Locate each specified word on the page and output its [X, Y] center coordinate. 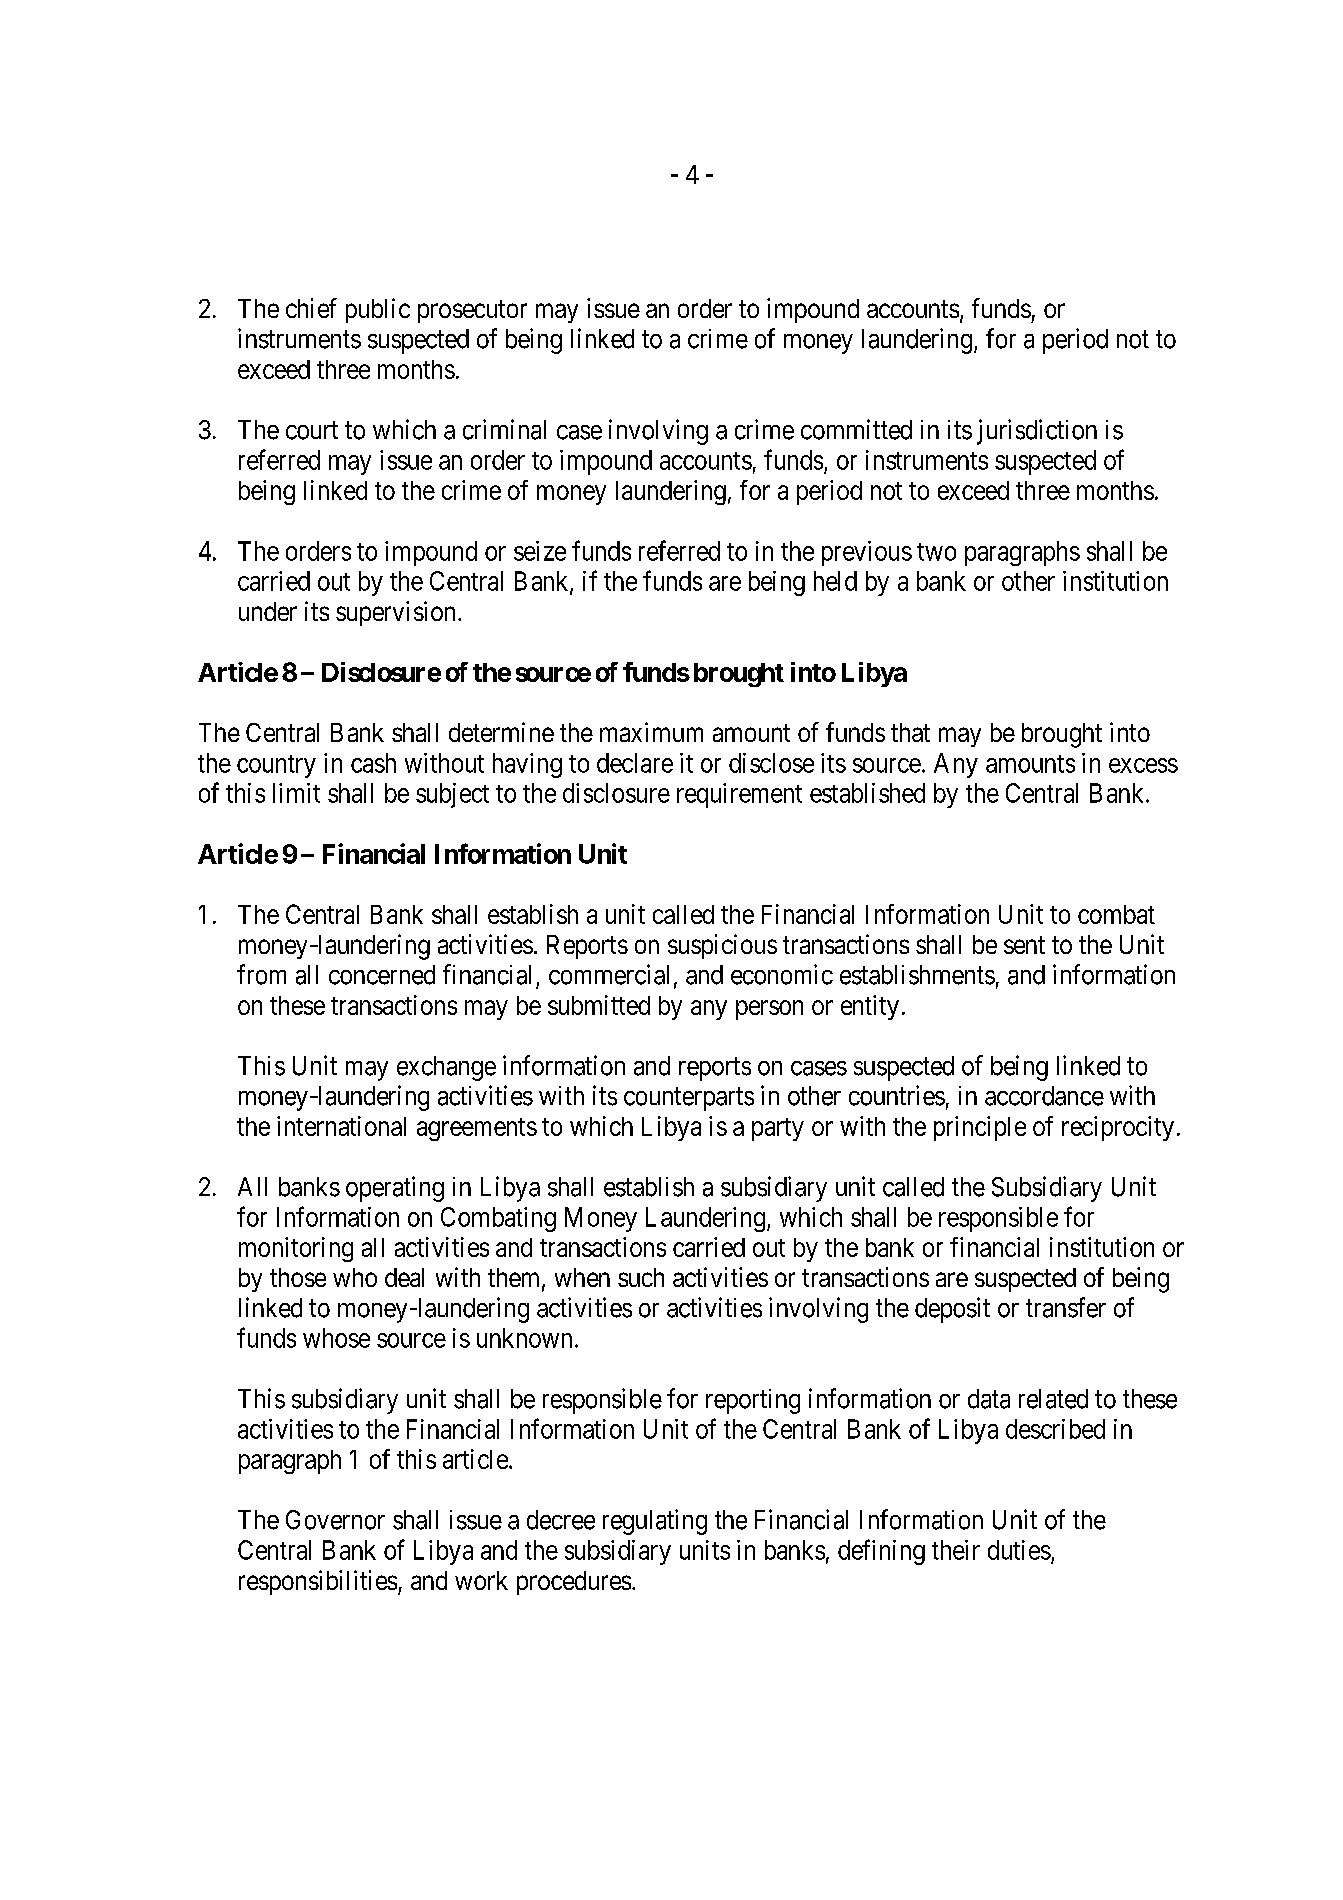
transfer [1066, 1307]
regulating [655, 1522]
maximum [651, 732]
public [378, 310]
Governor [335, 1520]
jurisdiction [1037, 432]
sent [1024, 945]
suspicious [722, 946]
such [641, 1277]
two [936, 552]
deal [404, 1277]
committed [856, 429]
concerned [382, 975]
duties [1019, 1550]
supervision [395, 613]
